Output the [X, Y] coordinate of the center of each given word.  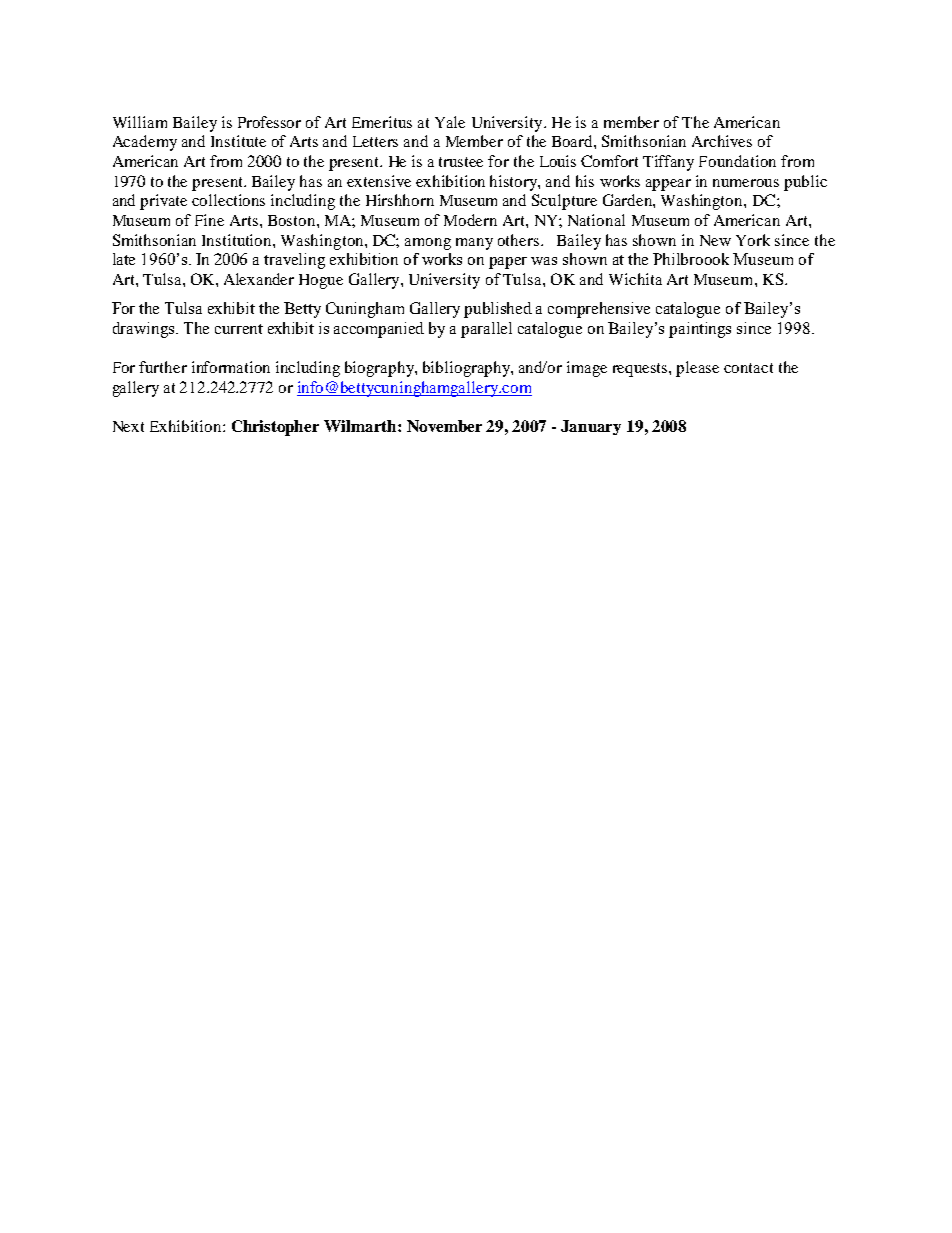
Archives [722, 141]
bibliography [467, 369]
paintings [700, 330]
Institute [238, 141]
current [239, 329]
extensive [379, 181]
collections [228, 200]
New [715, 240]
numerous [746, 183]
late [124, 259]
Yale [450, 122]
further [163, 367]
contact [748, 368]
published [498, 310]
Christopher [275, 428]
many [474, 244]
